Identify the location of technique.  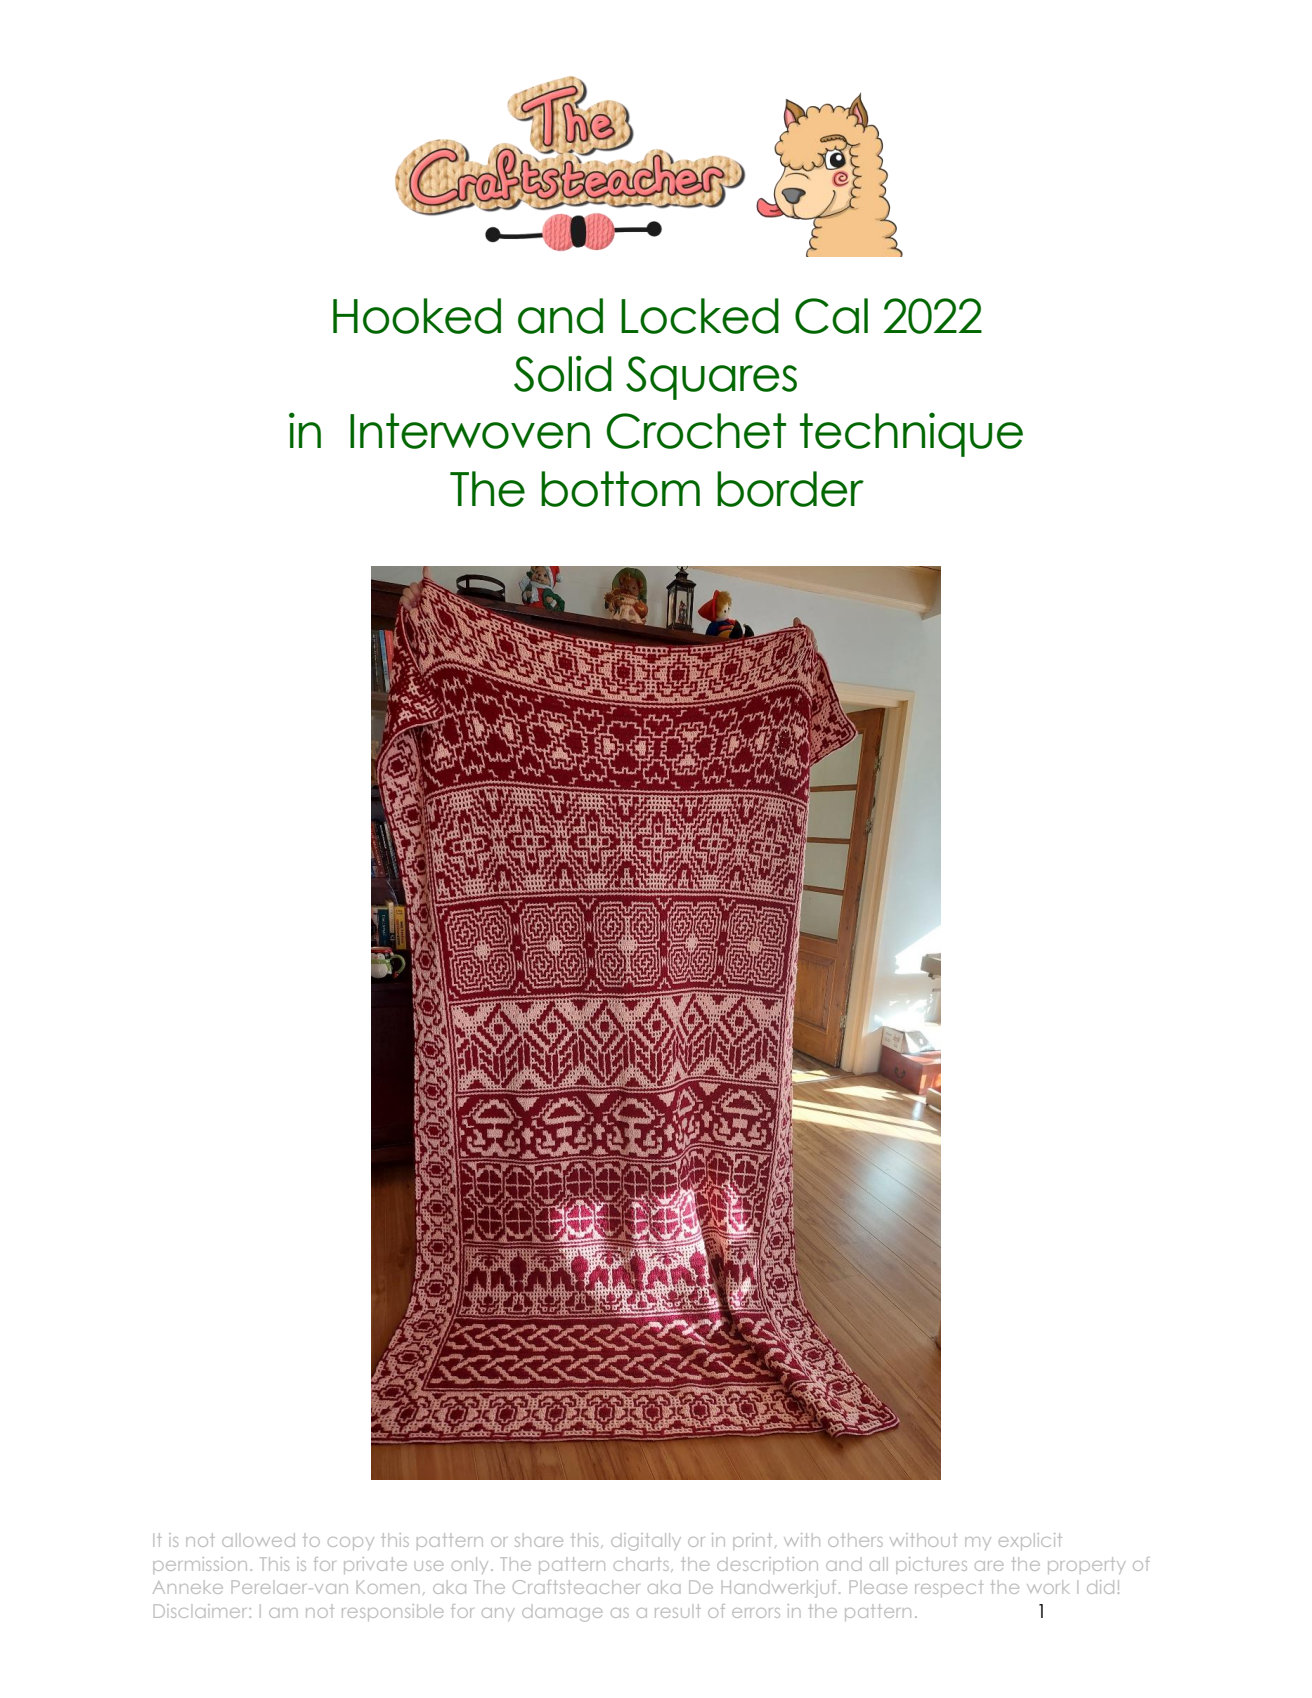
(911, 434).
